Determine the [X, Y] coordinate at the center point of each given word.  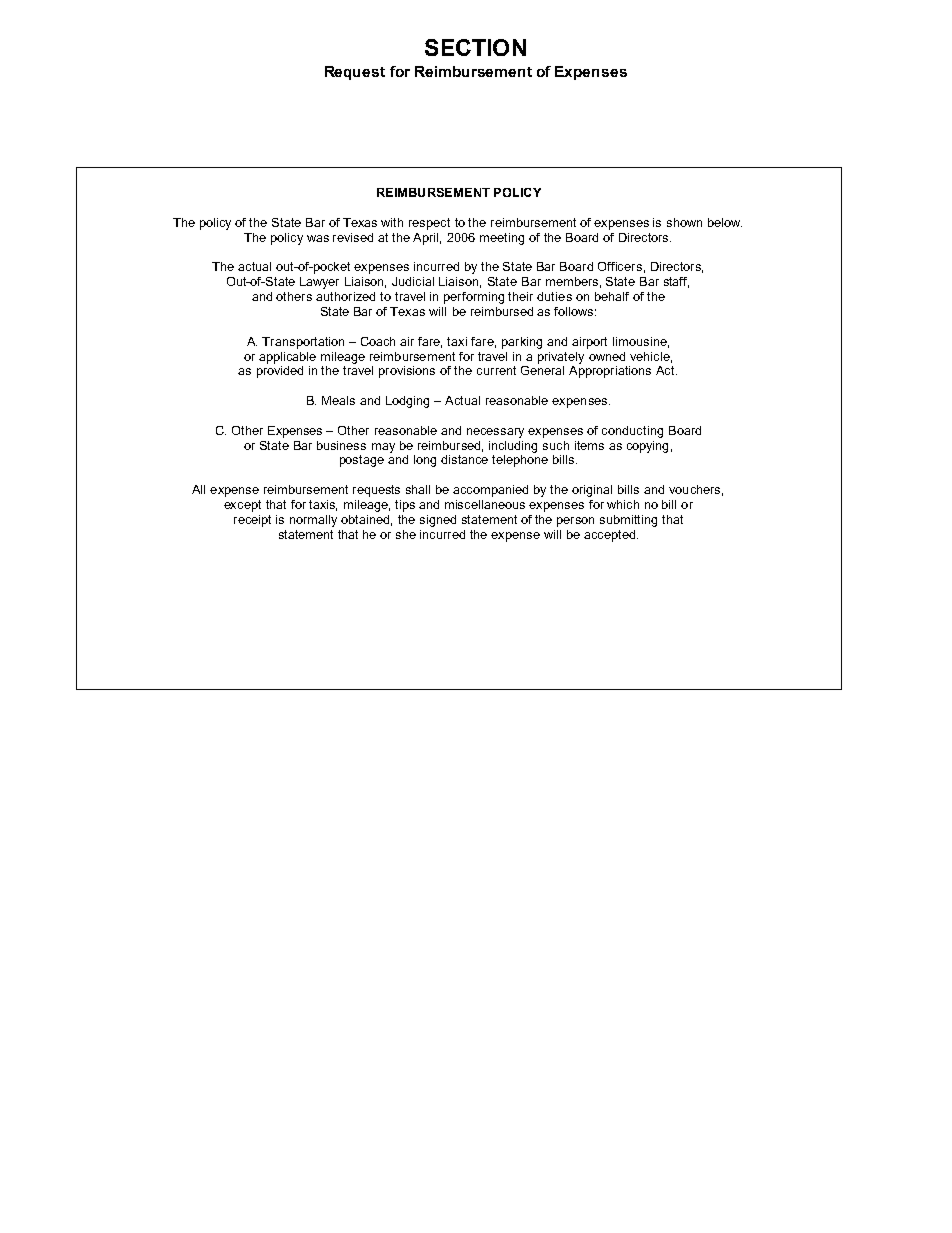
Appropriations [610, 370]
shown [684, 222]
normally [313, 521]
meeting [502, 239]
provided [280, 370]
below [725, 222]
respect [429, 224]
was [318, 238]
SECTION [475, 47]
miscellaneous [485, 504]
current [496, 370]
